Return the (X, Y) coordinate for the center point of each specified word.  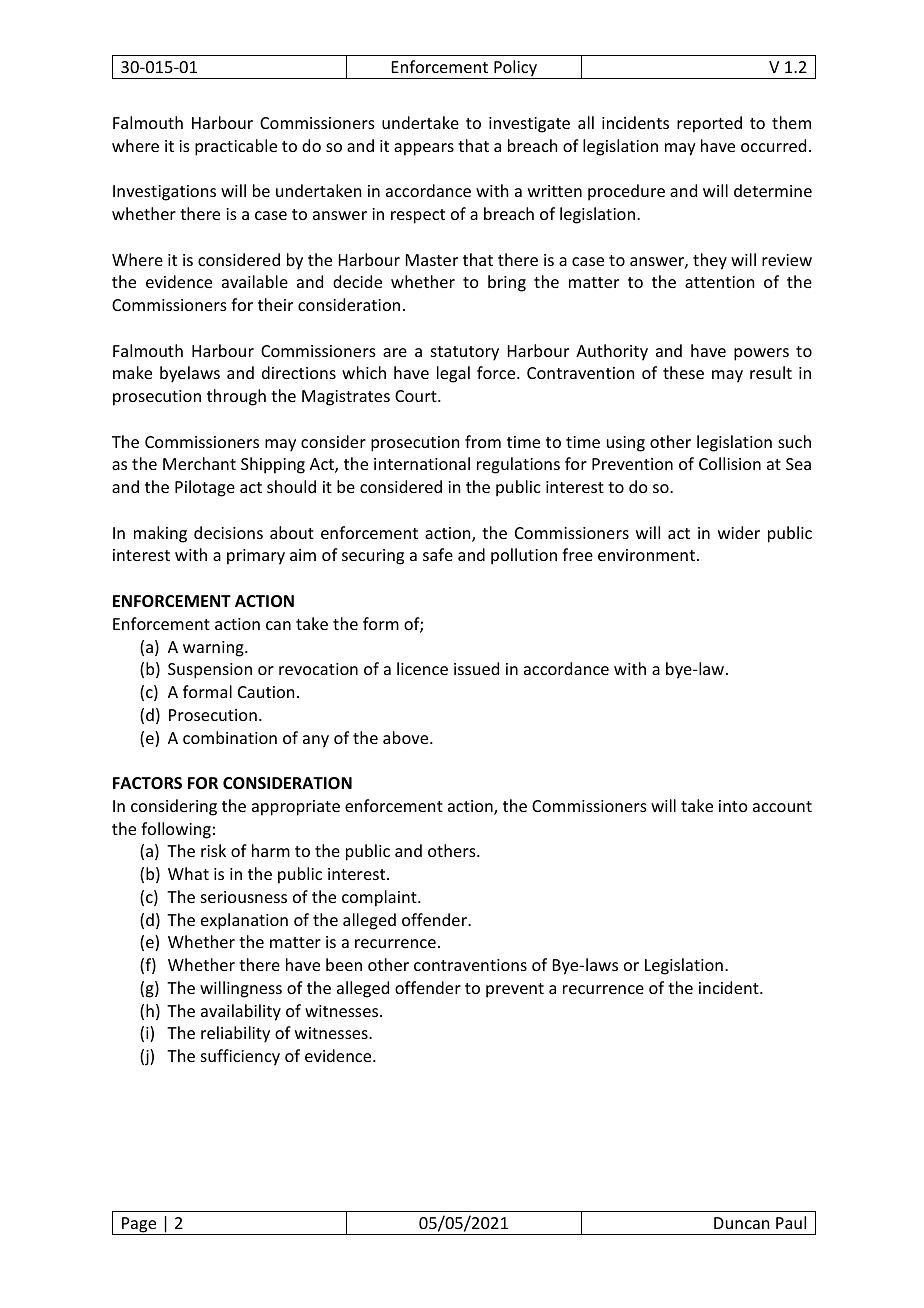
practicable (236, 147)
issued (476, 668)
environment (646, 555)
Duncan (741, 1223)
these (683, 372)
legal (453, 374)
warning (214, 649)
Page (139, 1226)
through (236, 397)
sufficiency (240, 1057)
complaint (380, 898)
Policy (515, 69)
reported (709, 124)
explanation (244, 921)
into (733, 806)
